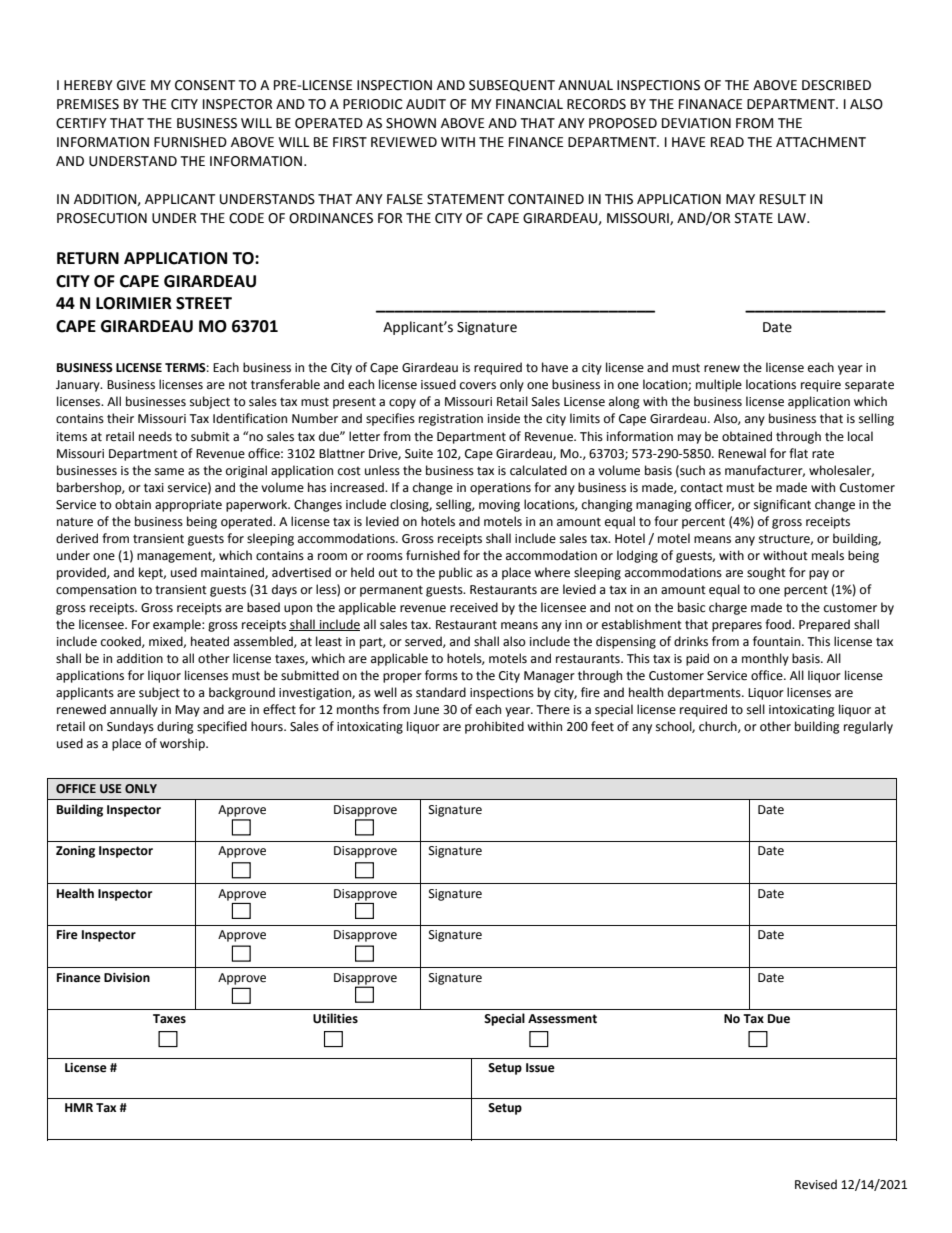 The height and width of the page is (1233, 952). Describe the element at coordinates (79, 1107) in the page. I see `HMR` at that location.
